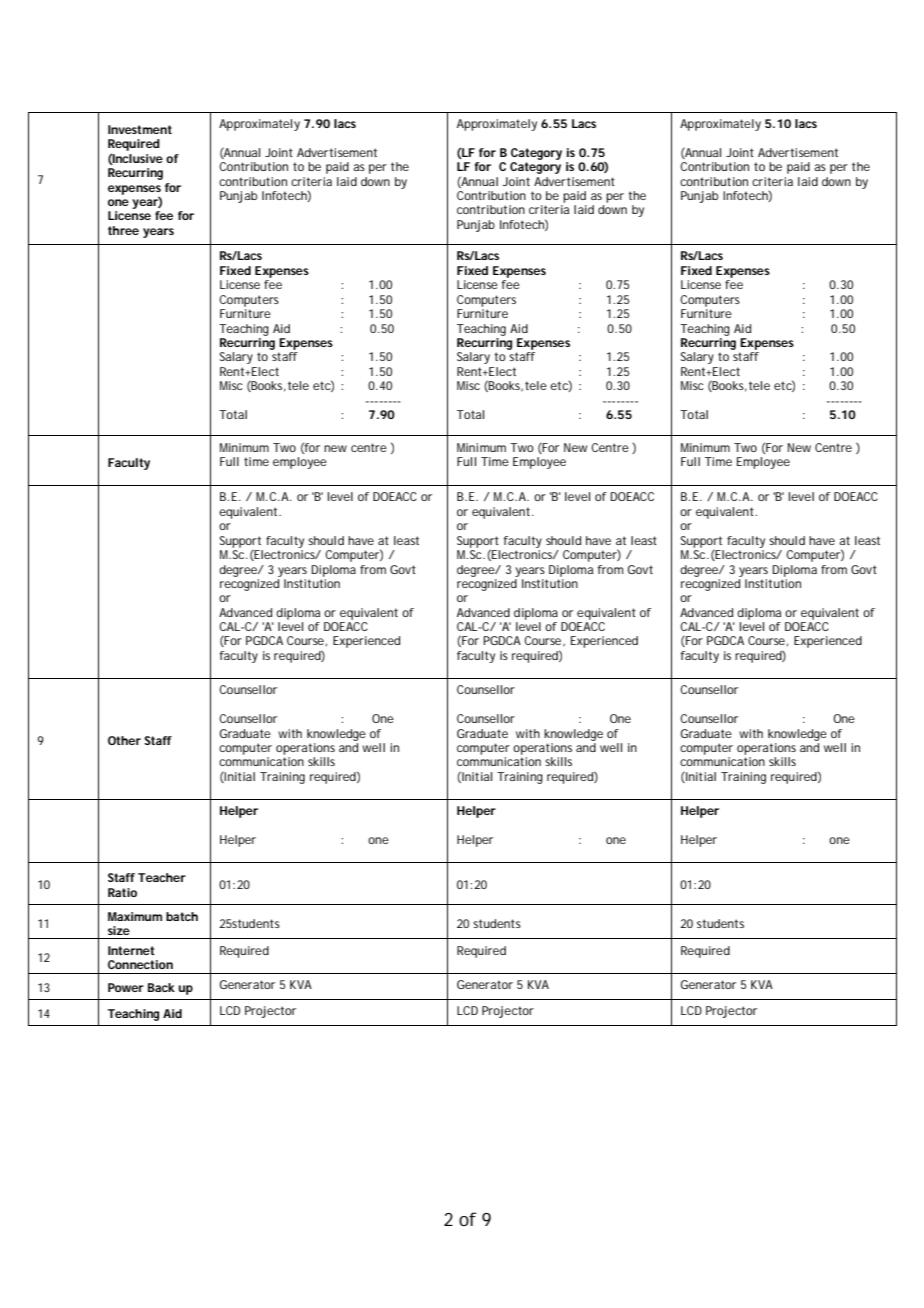  What do you see at coordinates (123, 230) in the page?
I see `three` at bounding box center [123, 230].
